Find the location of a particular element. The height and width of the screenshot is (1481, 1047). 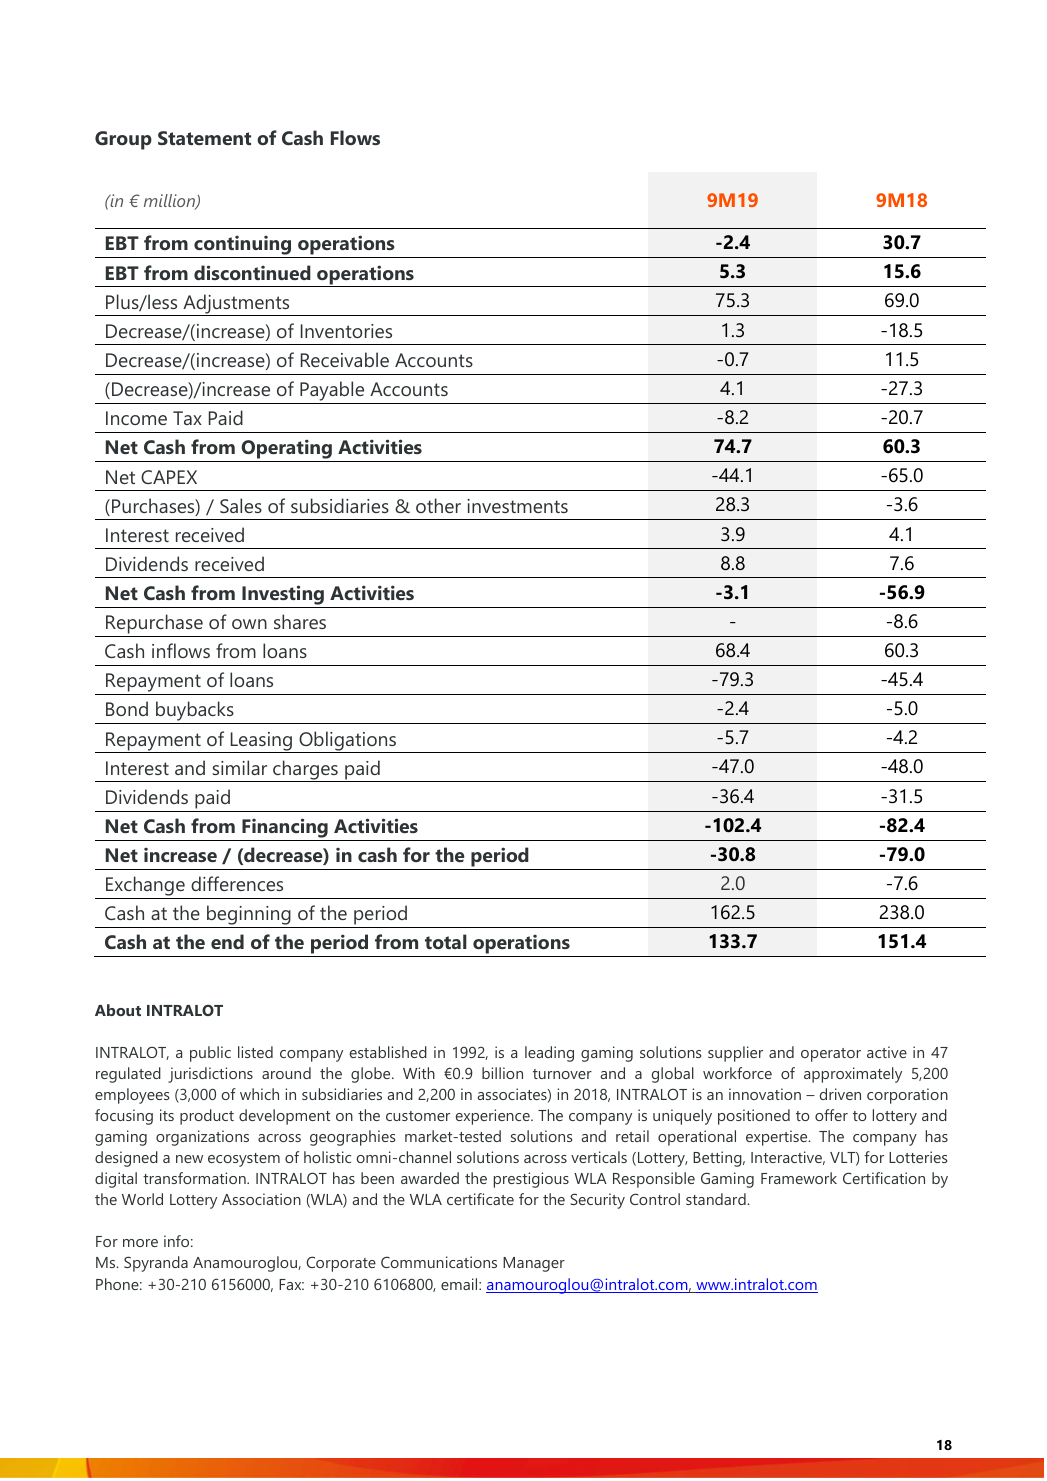

Manager is located at coordinates (534, 1264).
